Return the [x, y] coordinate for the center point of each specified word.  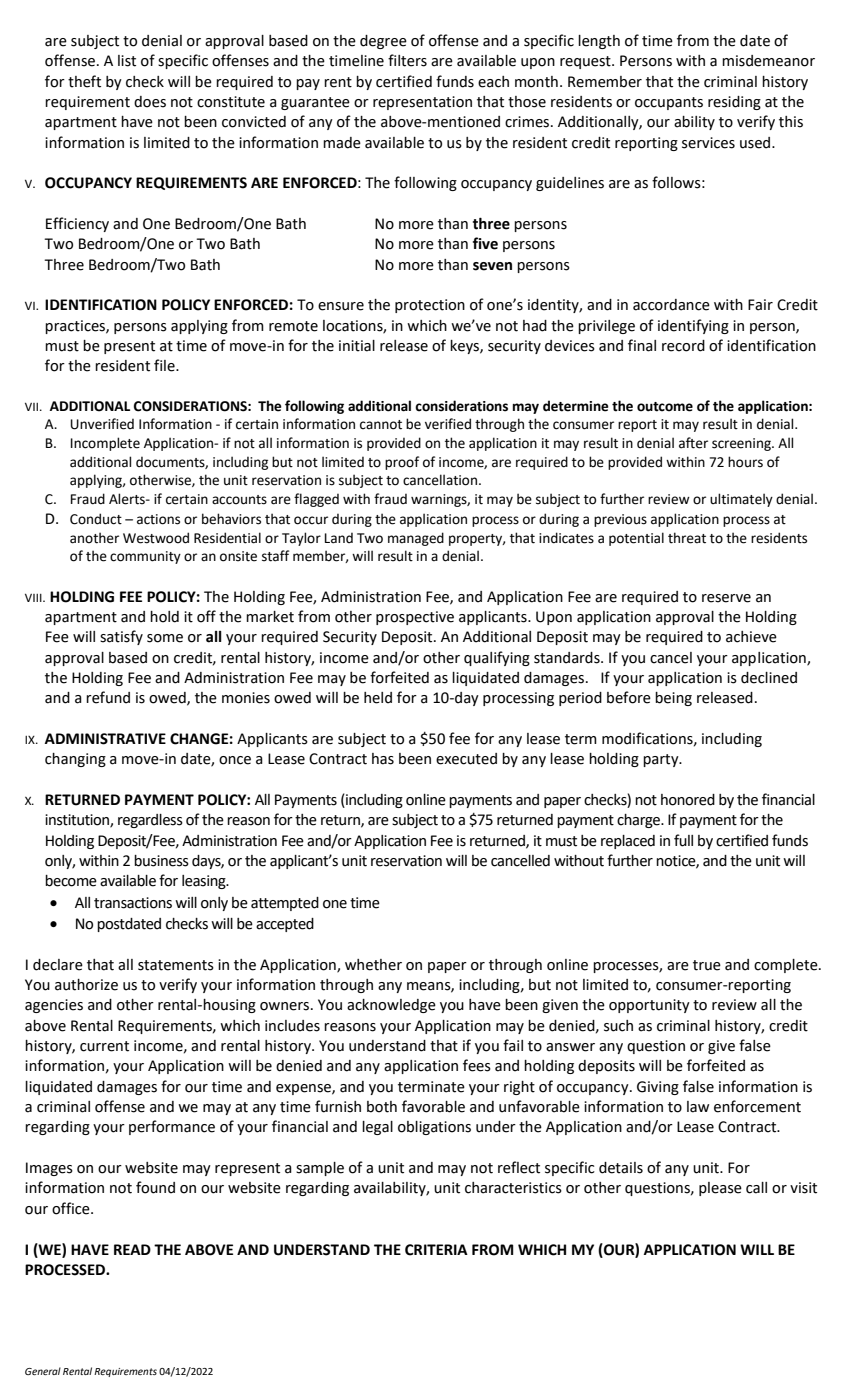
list [127, 61]
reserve [726, 598]
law [698, 1107]
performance [172, 1127]
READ [132, 1249]
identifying [693, 326]
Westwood [156, 538]
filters [407, 60]
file [165, 365]
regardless [150, 821]
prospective [415, 618]
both [382, 1107]
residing [734, 103]
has [383, 759]
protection [430, 306]
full [683, 840]
